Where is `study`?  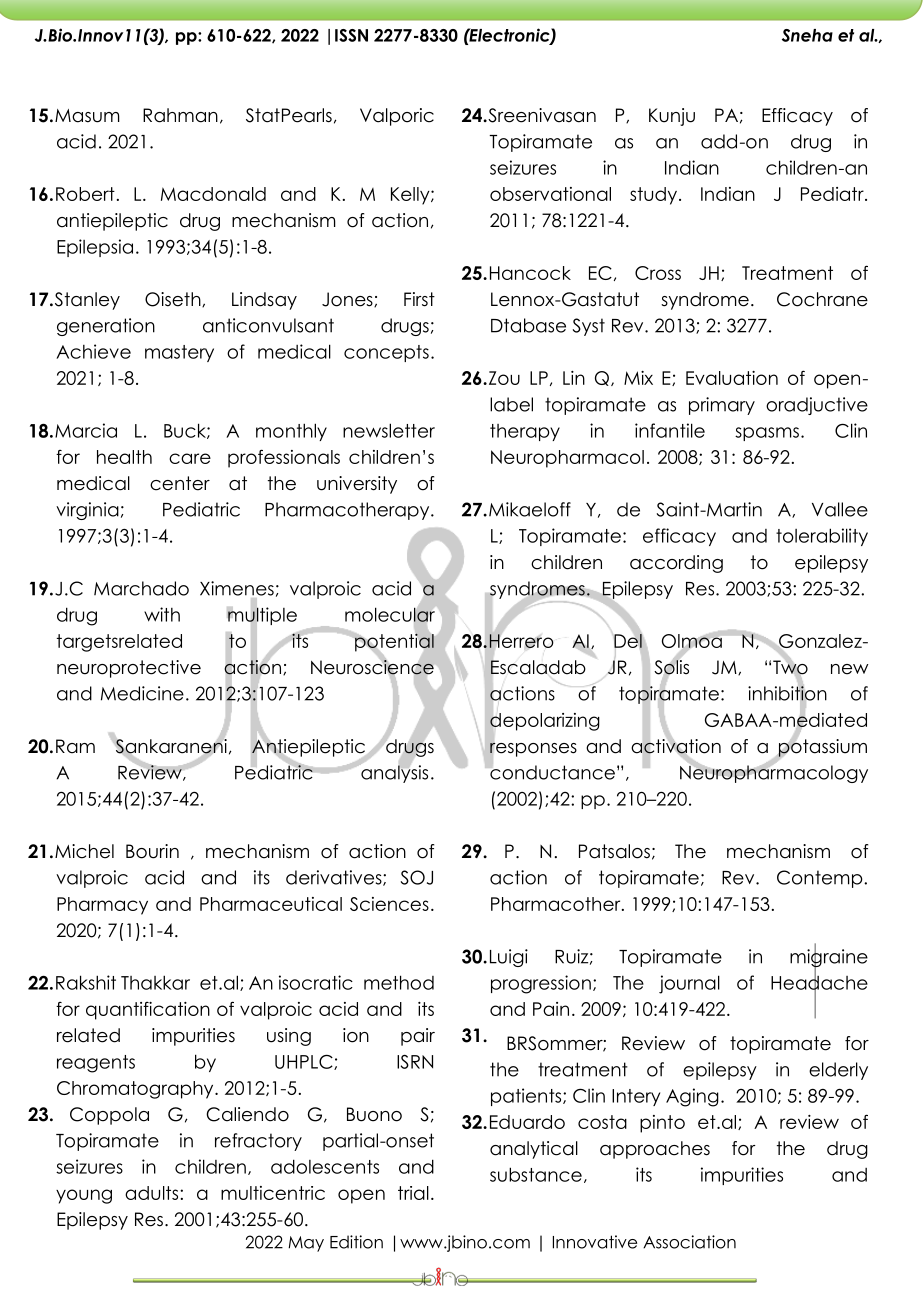 study is located at coordinates (653, 196).
